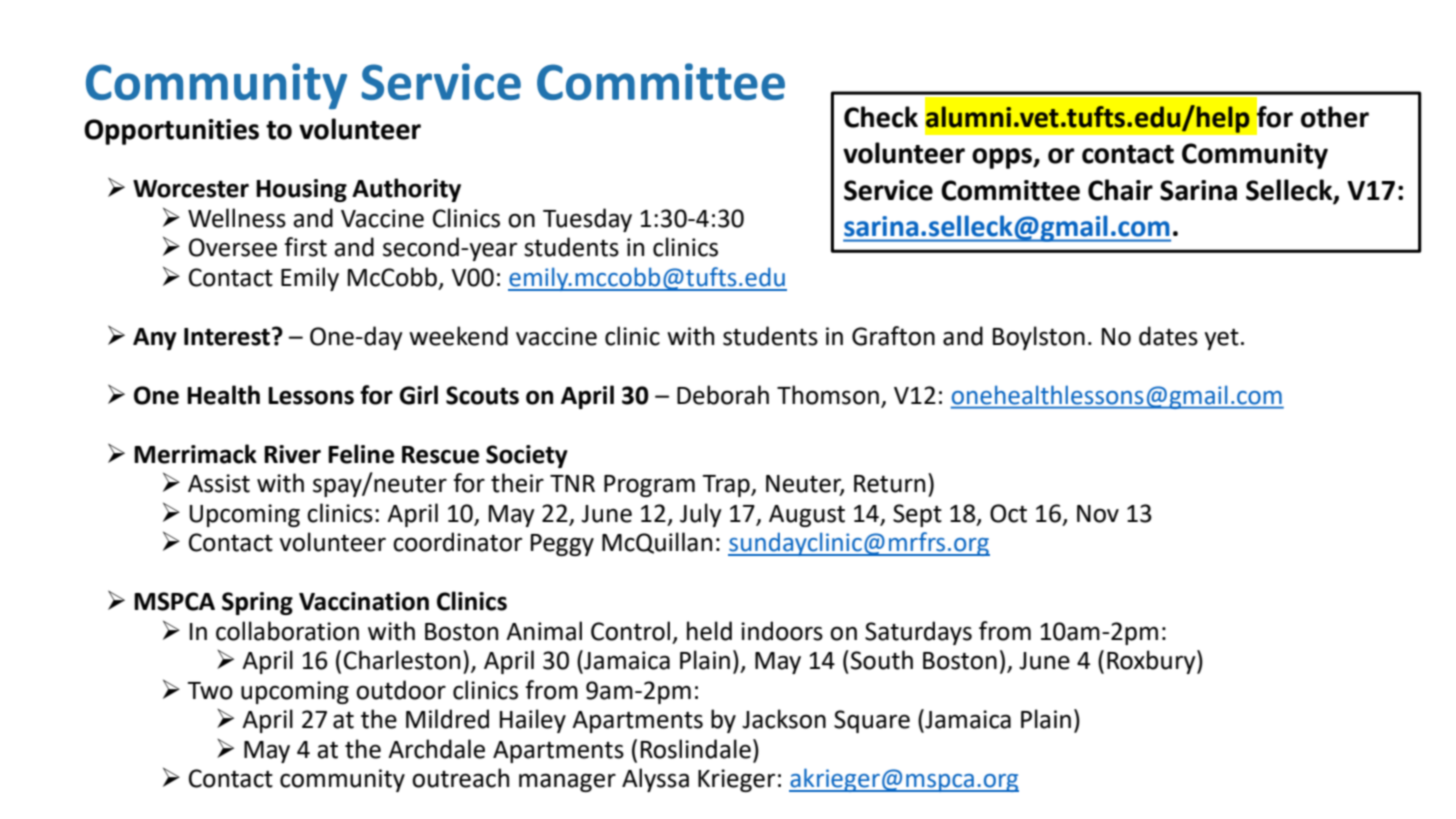  What do you see at coordinates (727, 486) in the document?
I see `Trap` at bounding box center [727, 486].
